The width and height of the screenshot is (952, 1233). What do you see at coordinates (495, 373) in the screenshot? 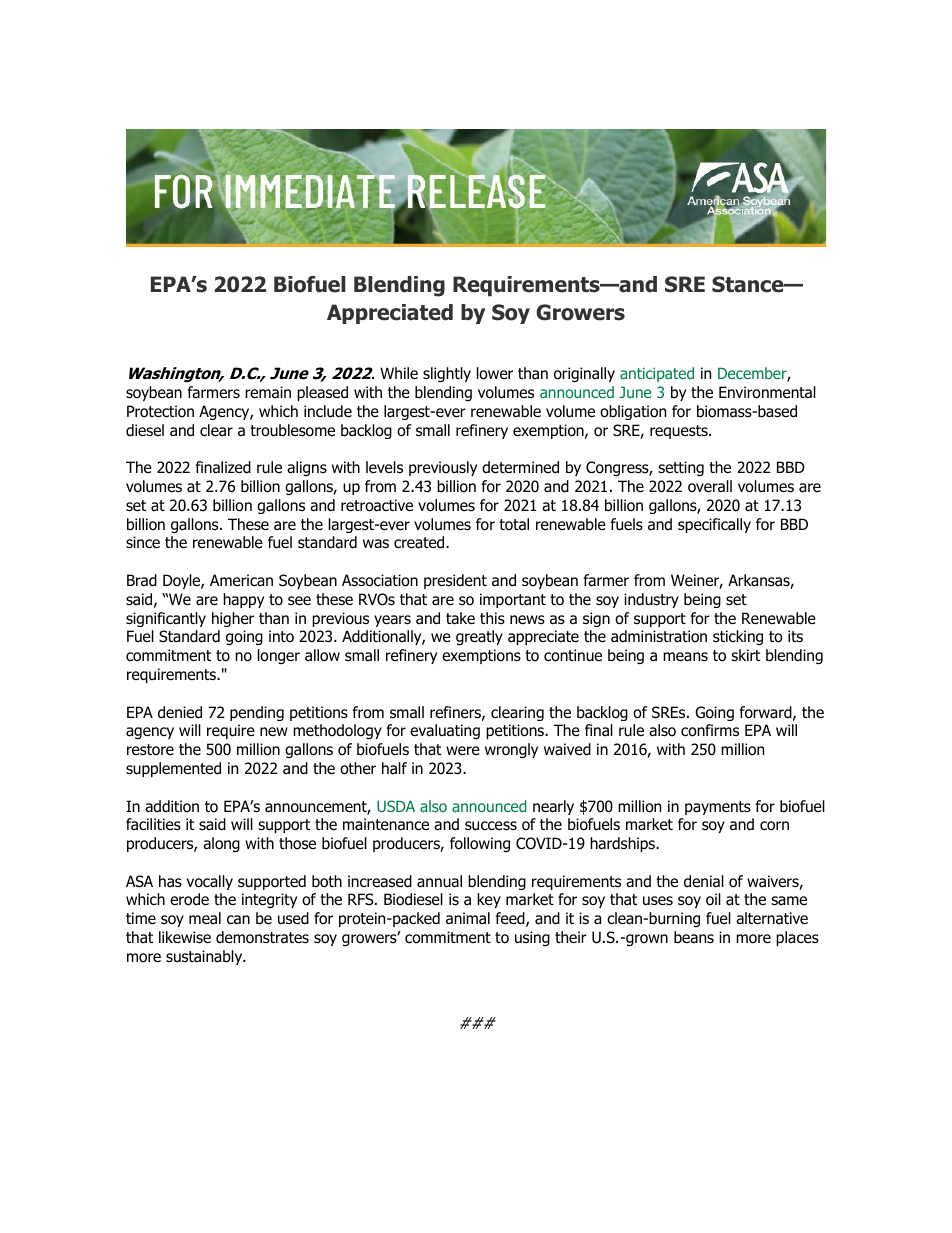
I see `lower` at bounding box center [495, 373].
